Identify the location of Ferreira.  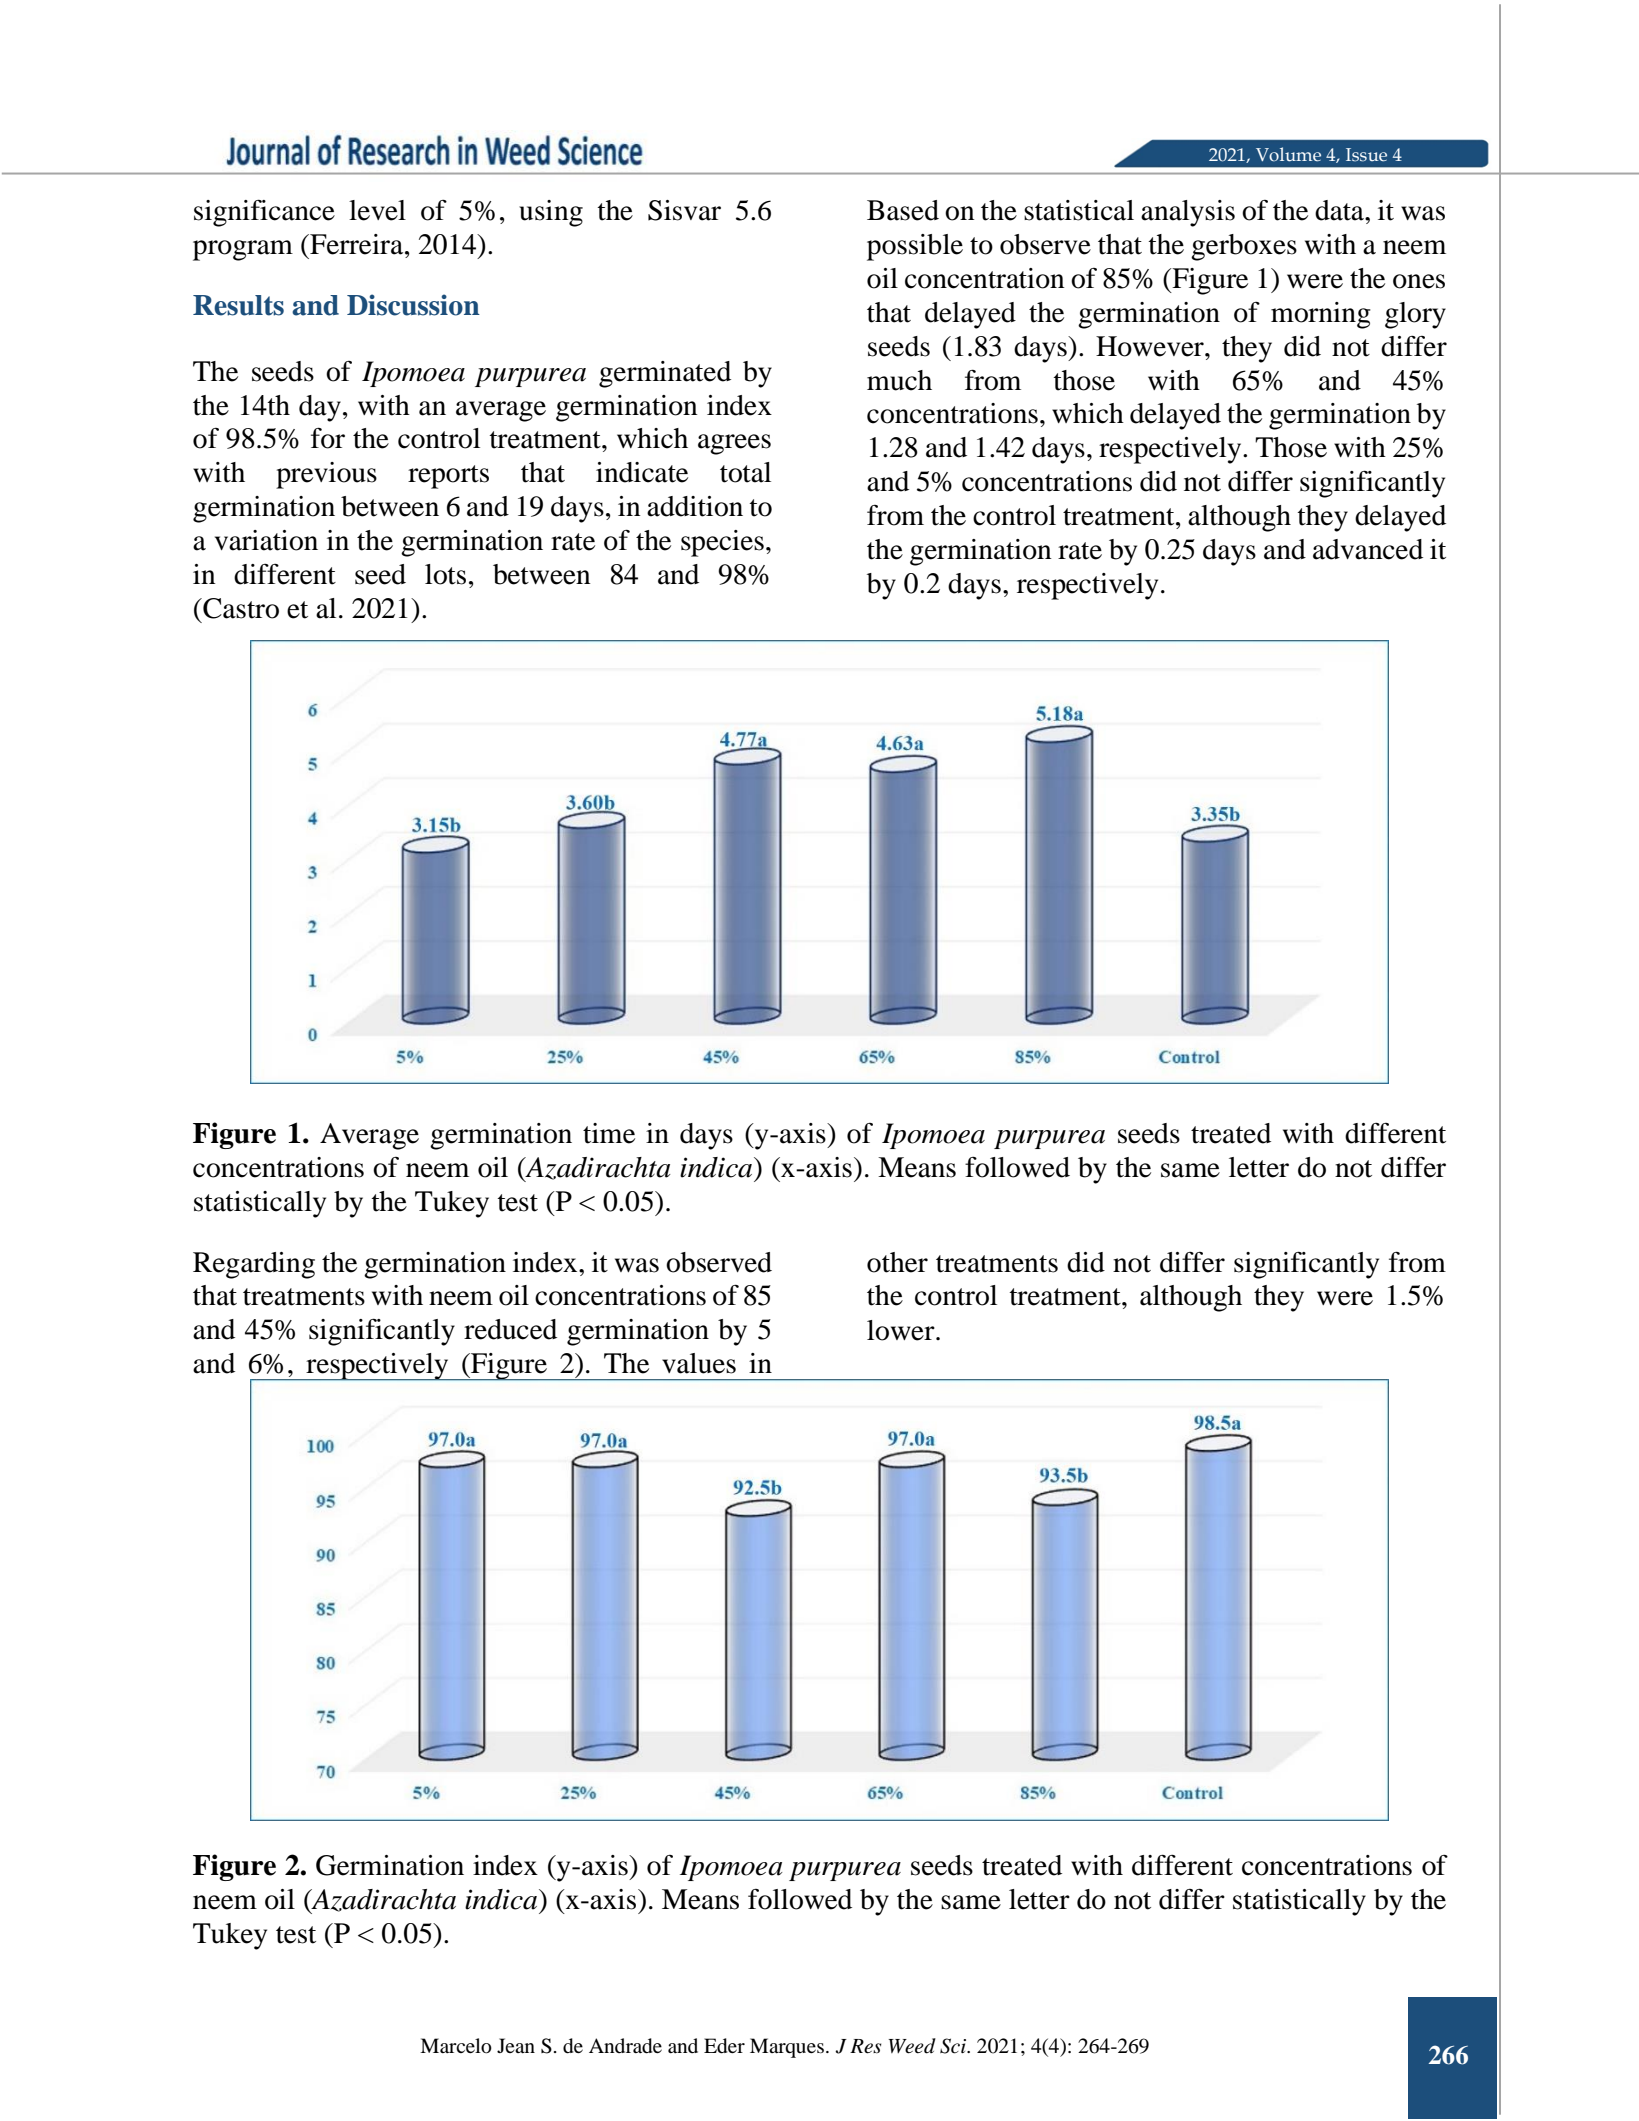
(357, 244).
